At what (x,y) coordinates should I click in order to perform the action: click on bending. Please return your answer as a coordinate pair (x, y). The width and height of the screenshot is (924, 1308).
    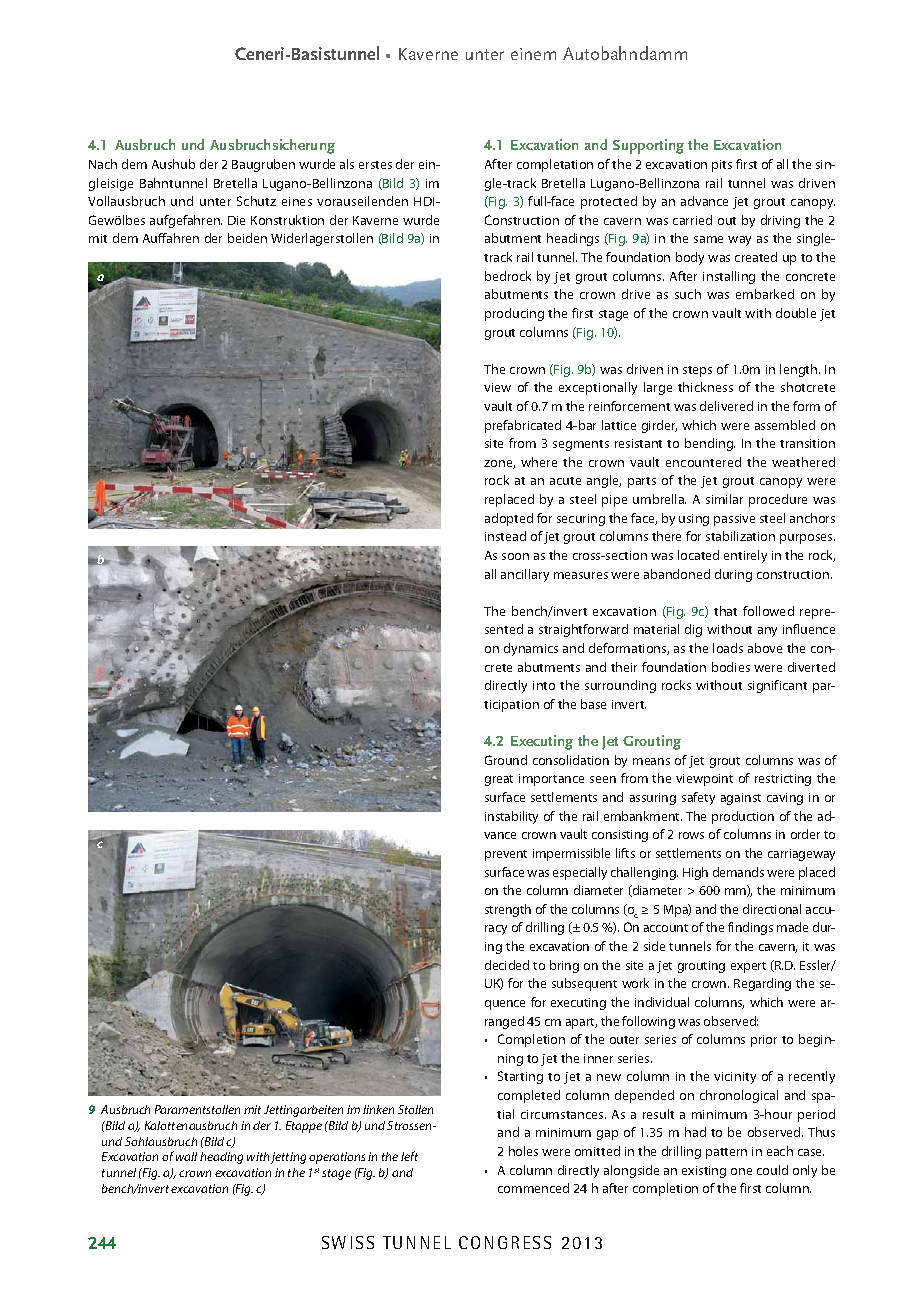
    Looking at the image, I should click on (710, 444).
